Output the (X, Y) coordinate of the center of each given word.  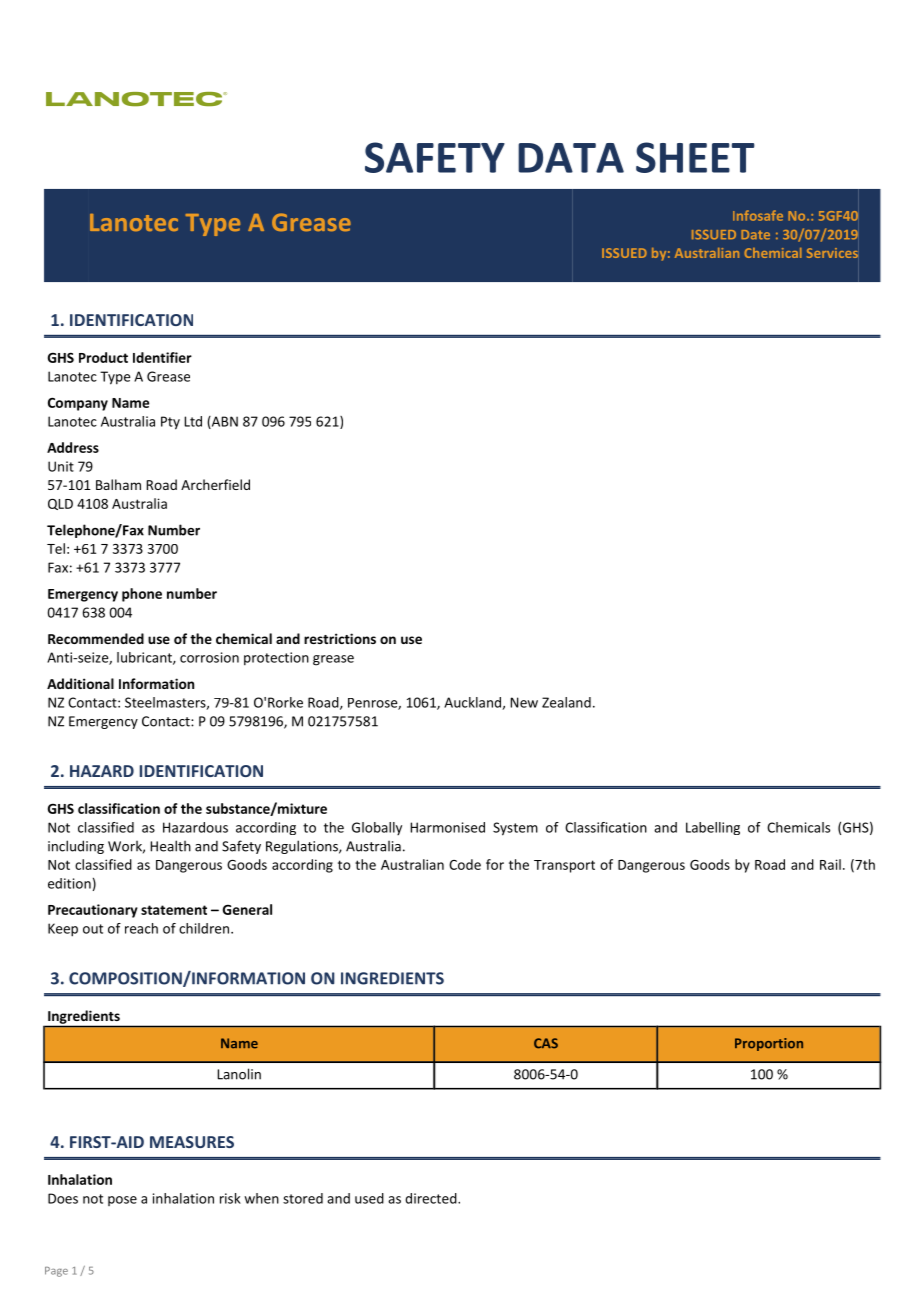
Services (832, 253)
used (369, 1198)
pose (122, 1201)
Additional (80, 683)
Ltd (193, 421)
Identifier (162, 357)
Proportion (769, 1044)
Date (755, 235)
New (524, 702)
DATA (571, 158)
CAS (546, 1043)
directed (432, 1198)
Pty (170, 423)
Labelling (713, 828)
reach (141, 928)
